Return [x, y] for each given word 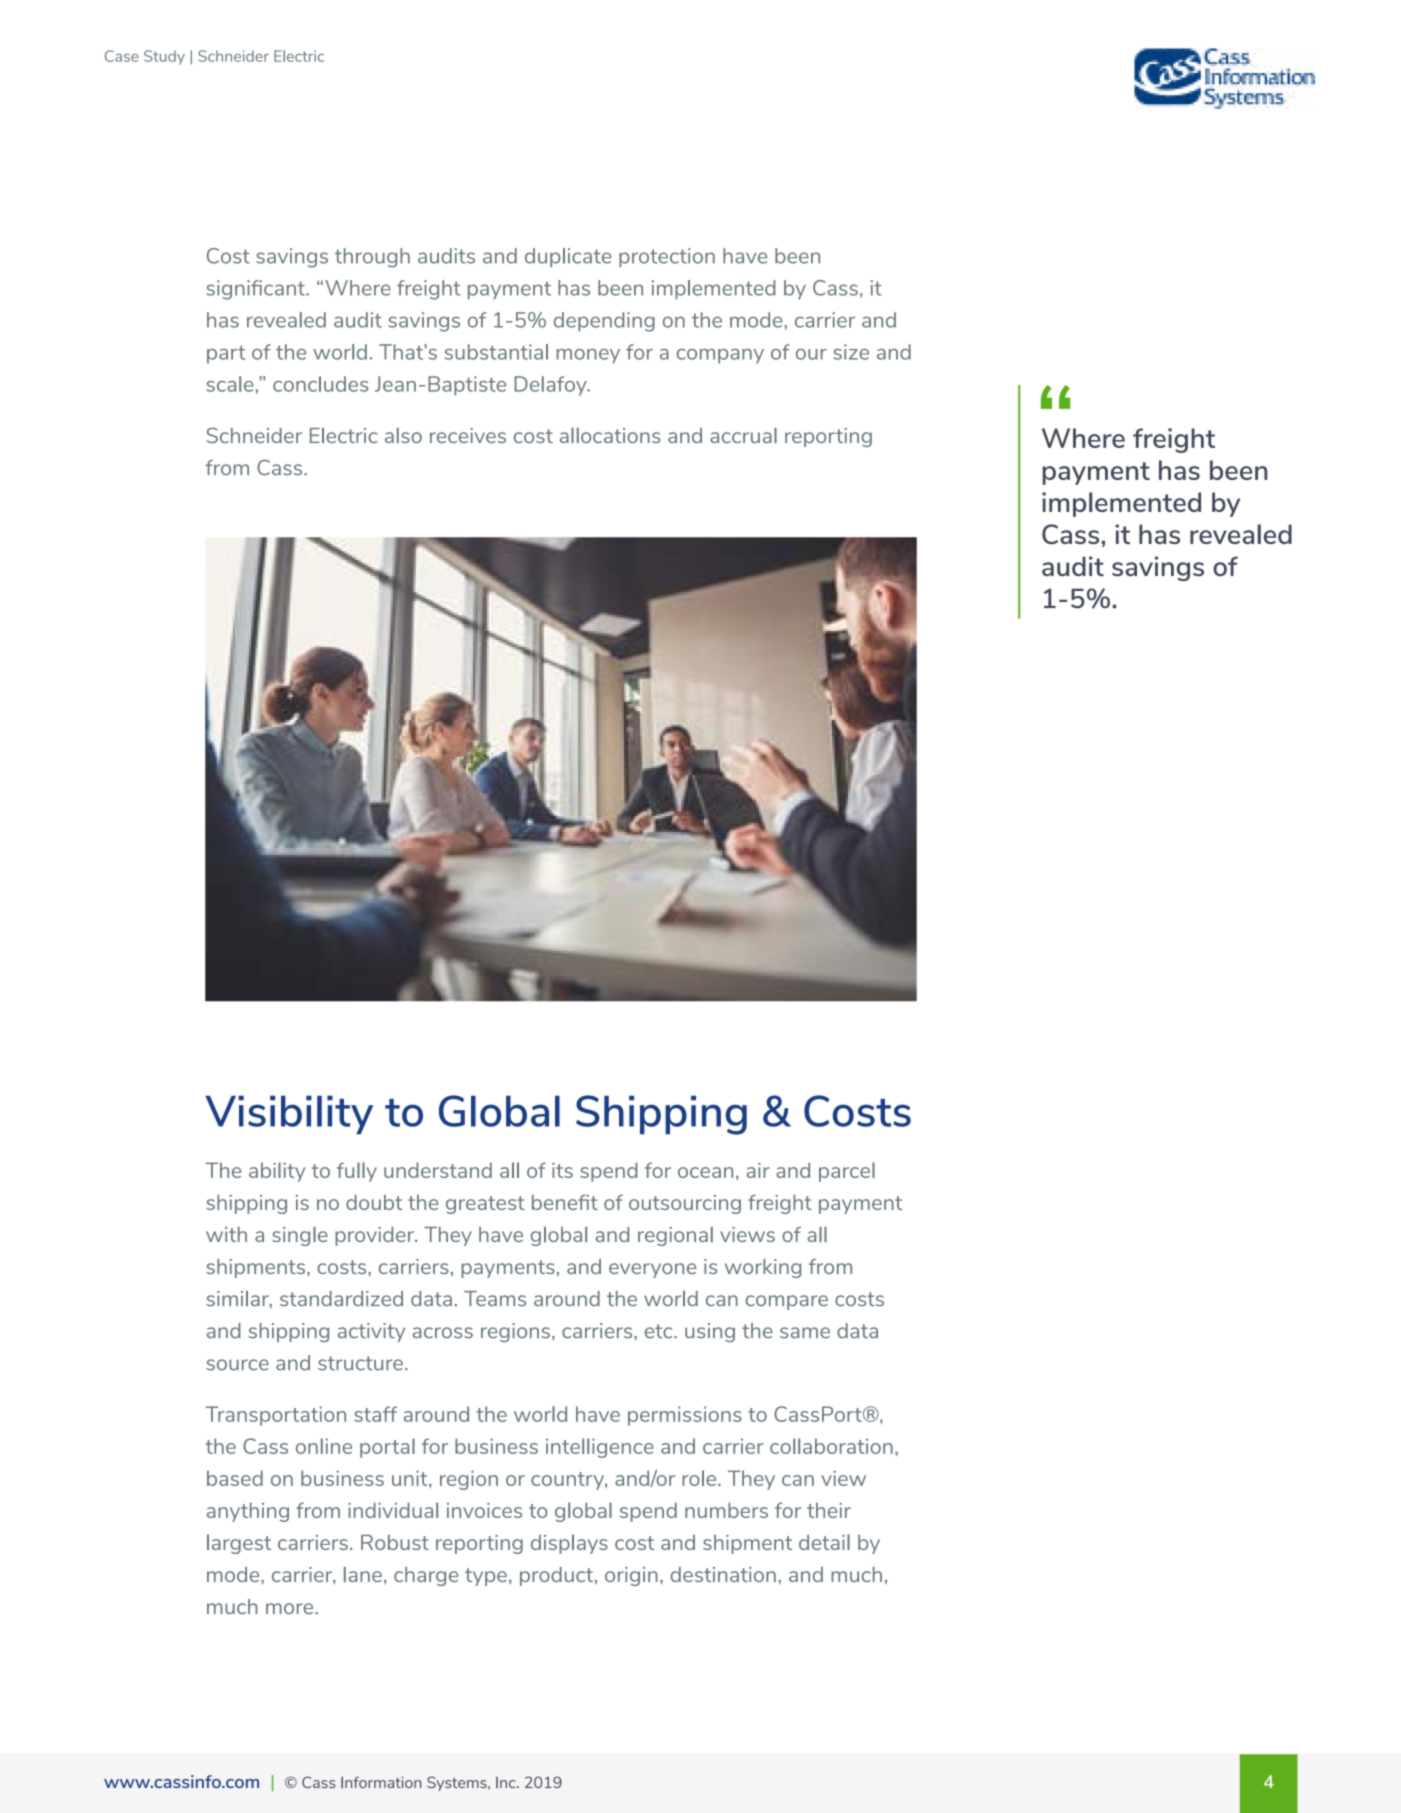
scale [230, 384]
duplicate [568, 257]
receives [468, 435]
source [237, 1365]
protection [667, 257]
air [758, 1170]
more [291, 1608]
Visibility [289, 1114]
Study [164, 57]
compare [787, 1302]
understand [438, 1170]
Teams [495, 1298]
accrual [743, 435]
